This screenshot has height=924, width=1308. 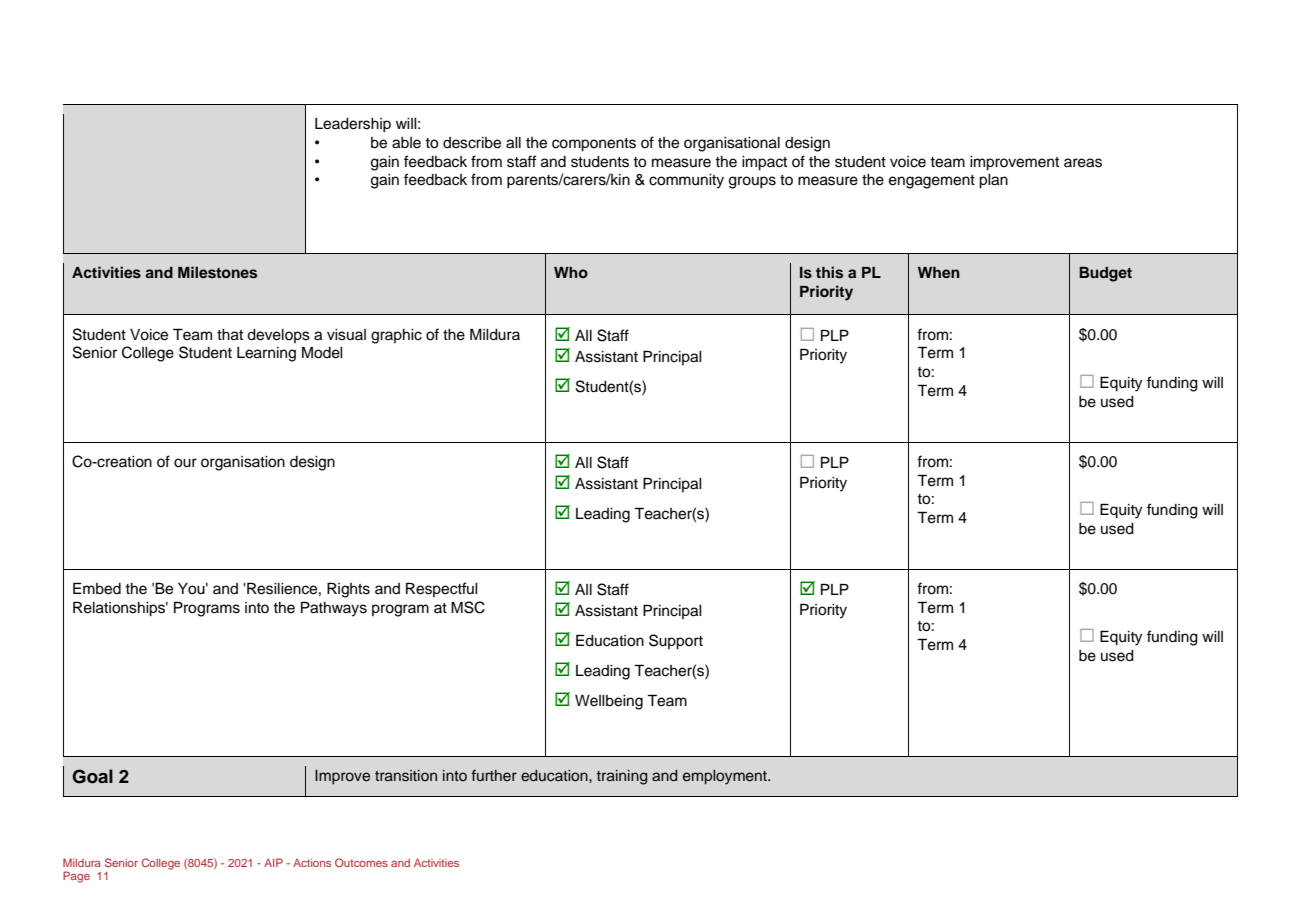 I want to click on plan, so click(x=993, y=181).
